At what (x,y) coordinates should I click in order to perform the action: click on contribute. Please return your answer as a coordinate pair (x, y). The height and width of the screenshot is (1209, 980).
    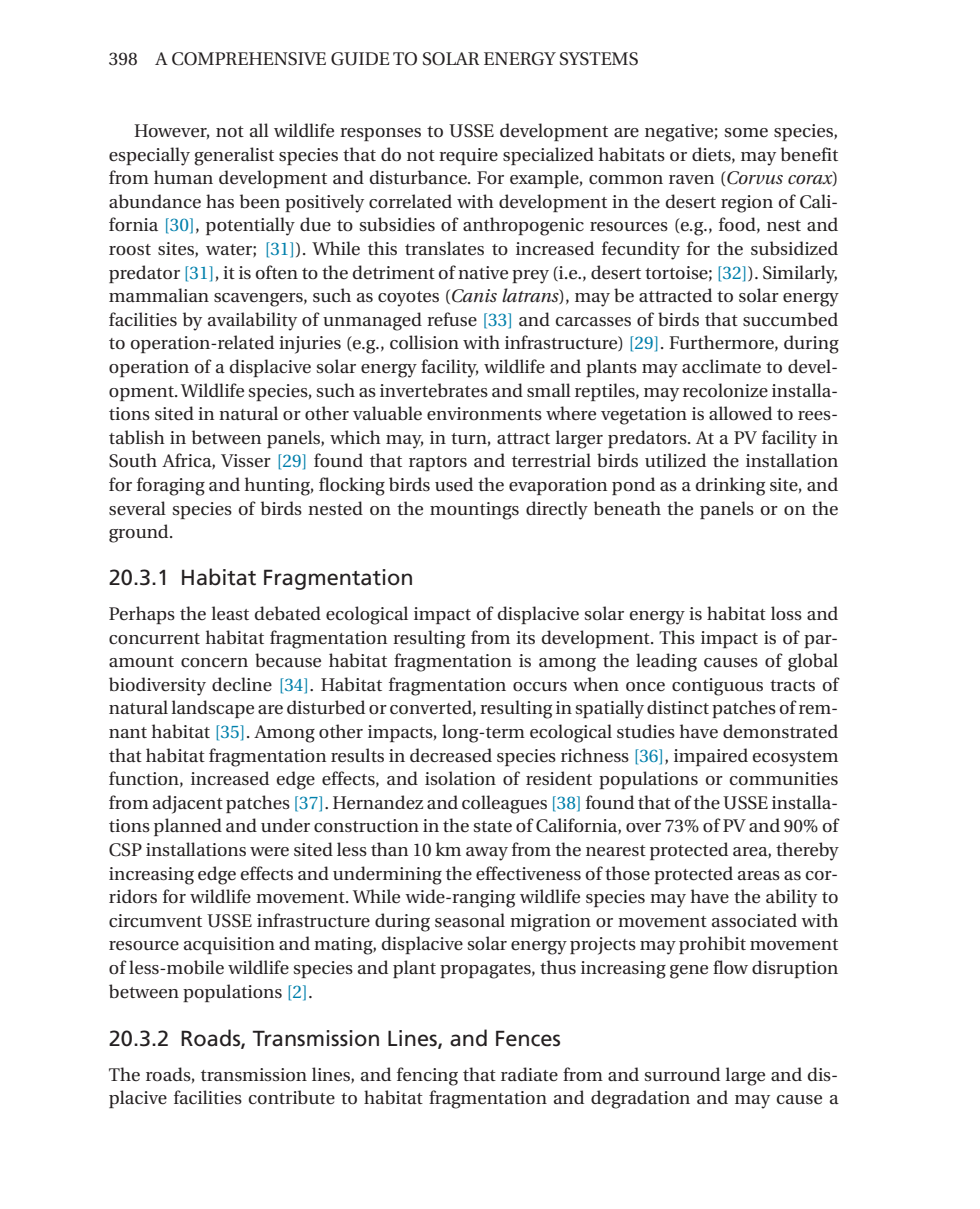
    Looking at the image, I should click on (292, 1097).
